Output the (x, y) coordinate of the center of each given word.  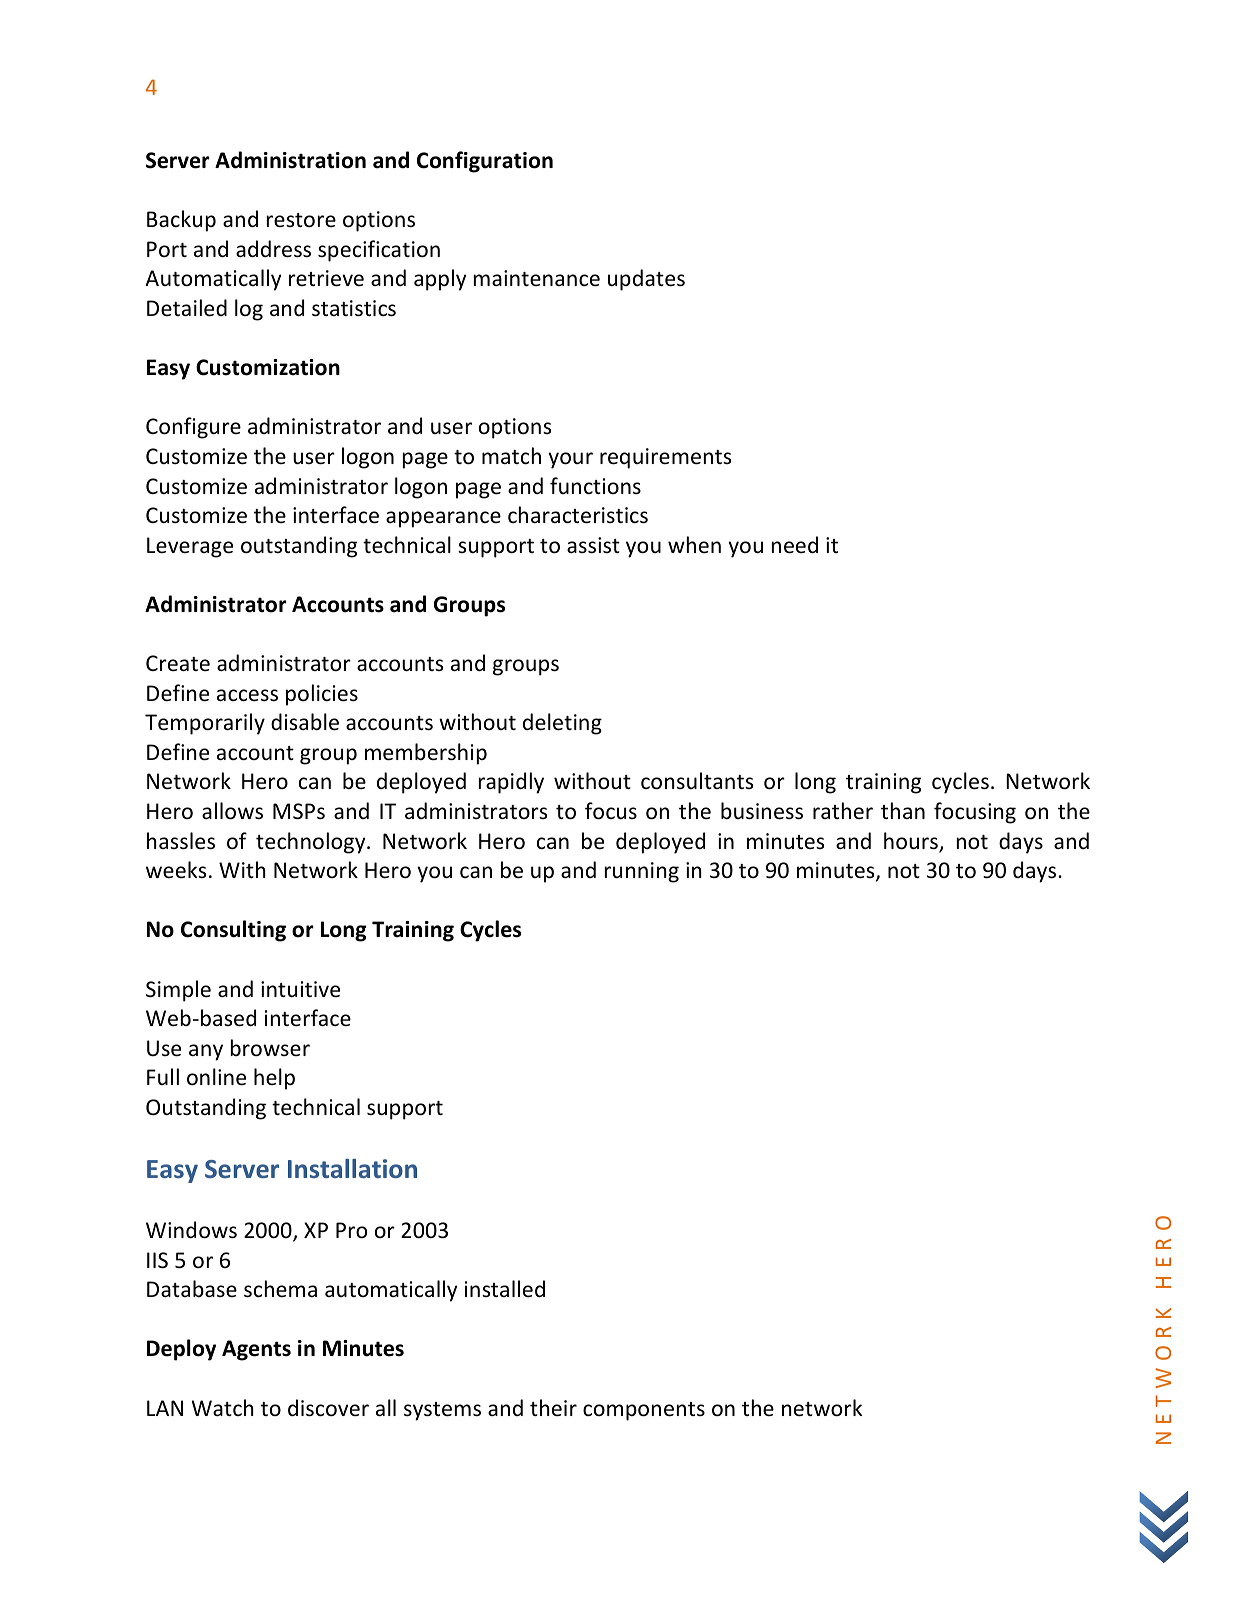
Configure (193, 428)
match (511, 456)
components (644, 1411)
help (274, 1079)
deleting (562, 724)
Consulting (233, 931)
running (642, 872)
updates (646, 280)
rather (843, 811)
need (795, 545)
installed (505, 1289)
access (247, 695)
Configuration (485, 162)
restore (301, 220)
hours (912, 842)
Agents (256, 1350)
